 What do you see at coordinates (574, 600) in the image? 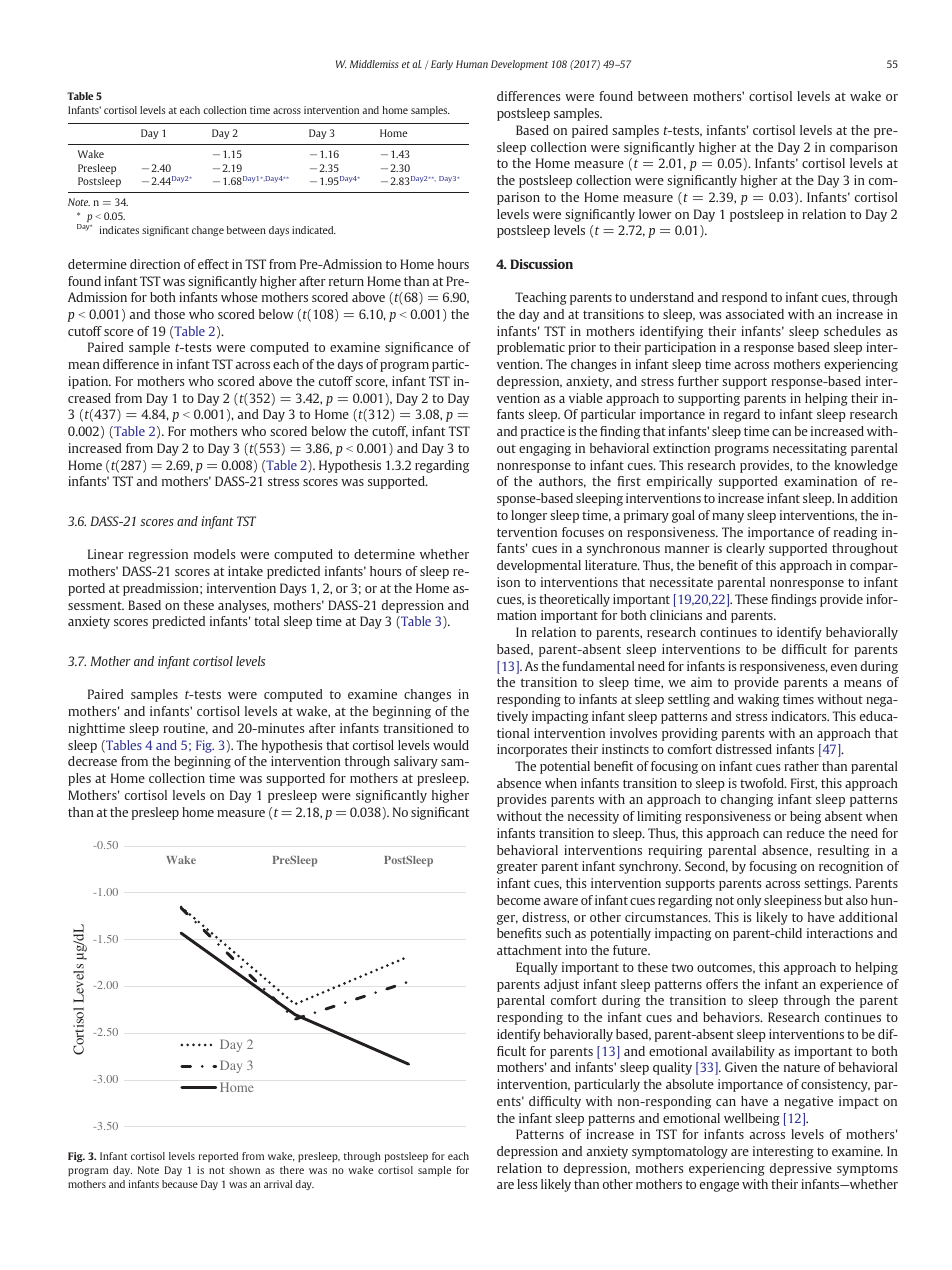
I see `theoretically` at bounding box center [574, 600].
